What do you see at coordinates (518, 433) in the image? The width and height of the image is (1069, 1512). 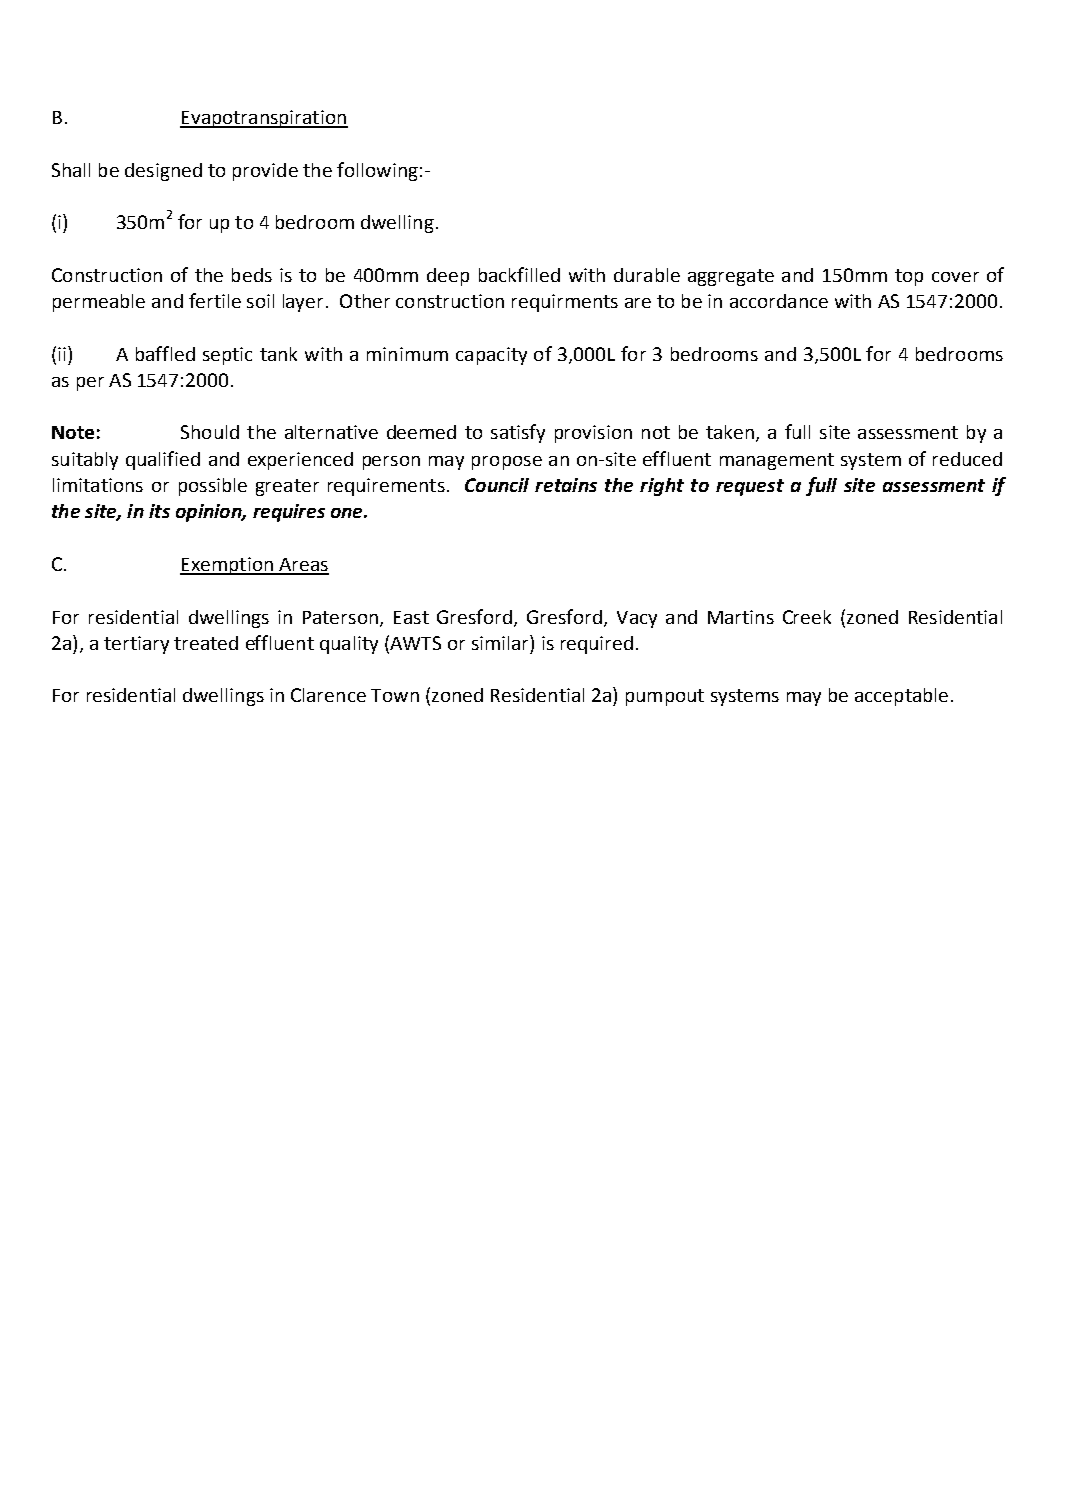 I see `satisfy` at bounding box center [518, 433].
